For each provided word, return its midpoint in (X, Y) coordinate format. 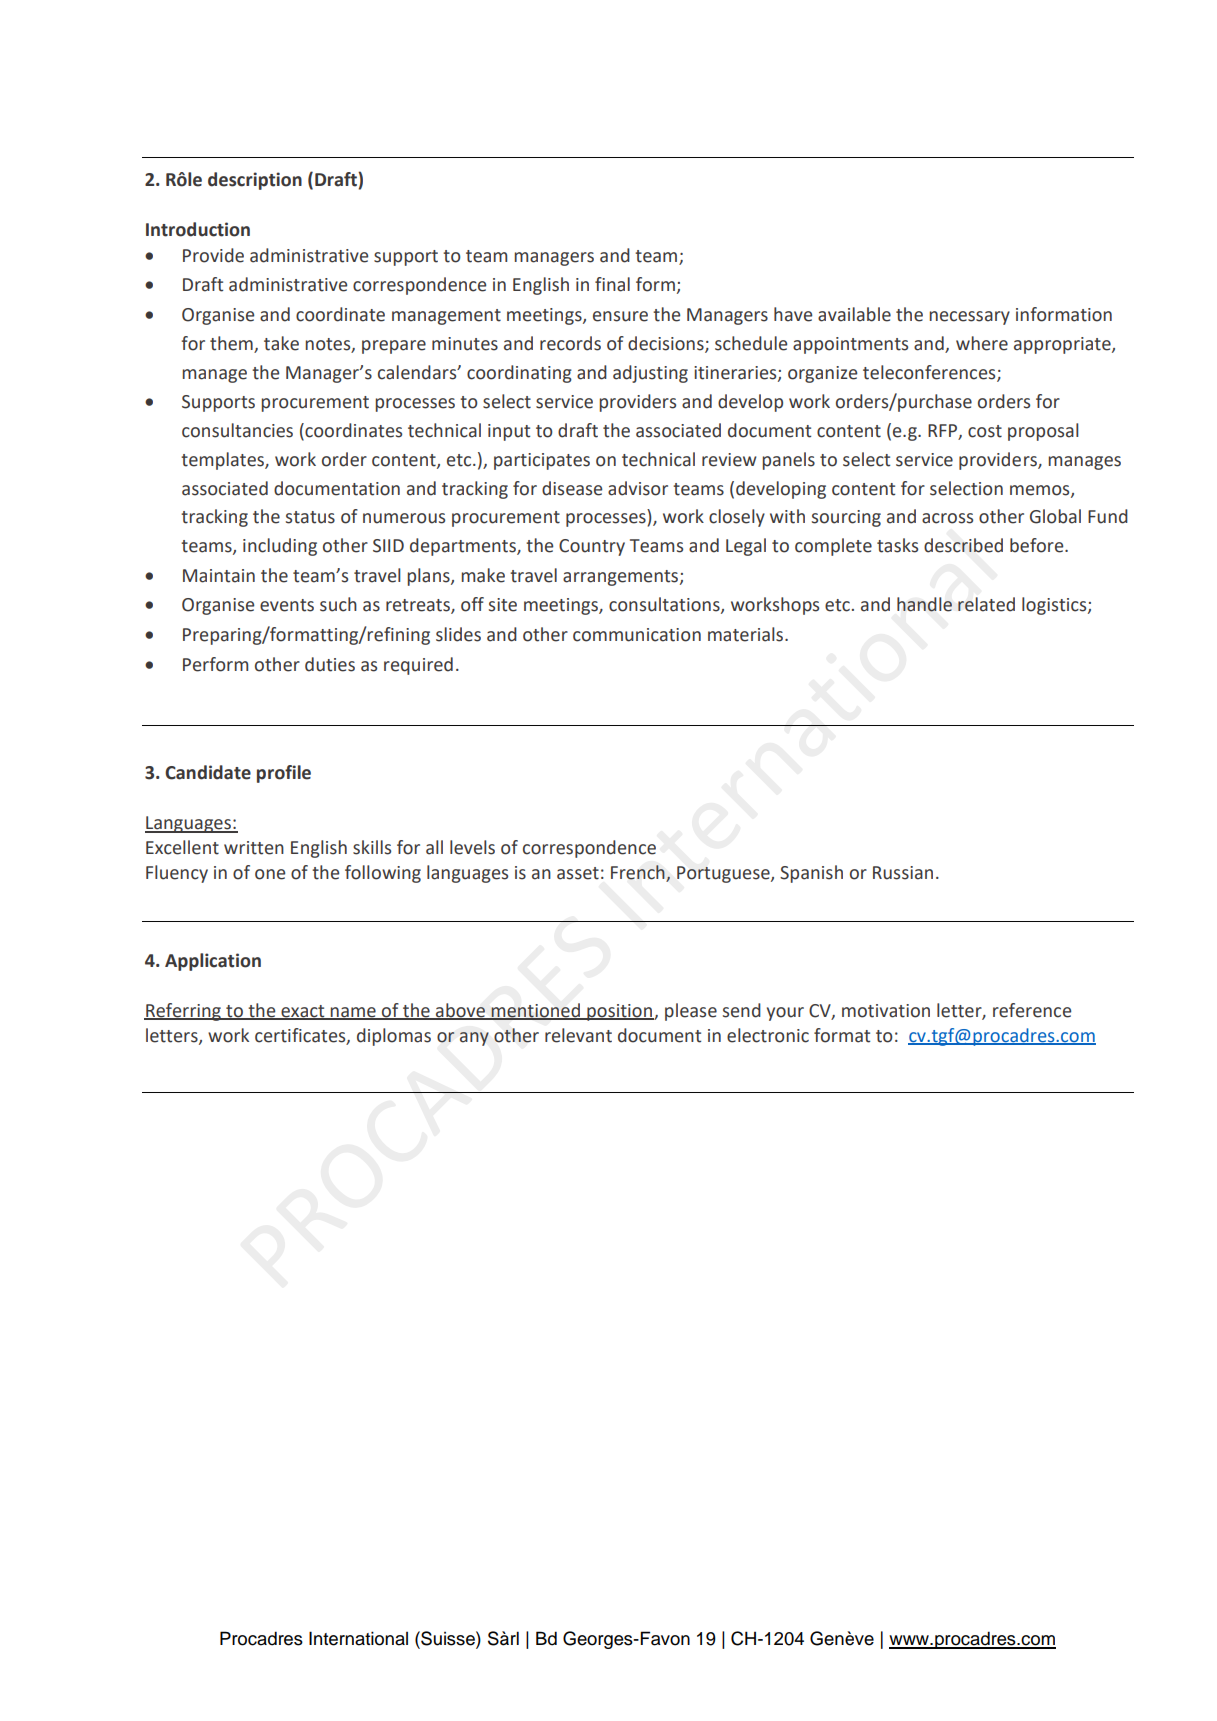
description (255, 181)
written (254, 848)
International (358, 1638)
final (612, 284)
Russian (903, 873)
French (638, 872)
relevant (578, 1035)
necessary (969, 318)
